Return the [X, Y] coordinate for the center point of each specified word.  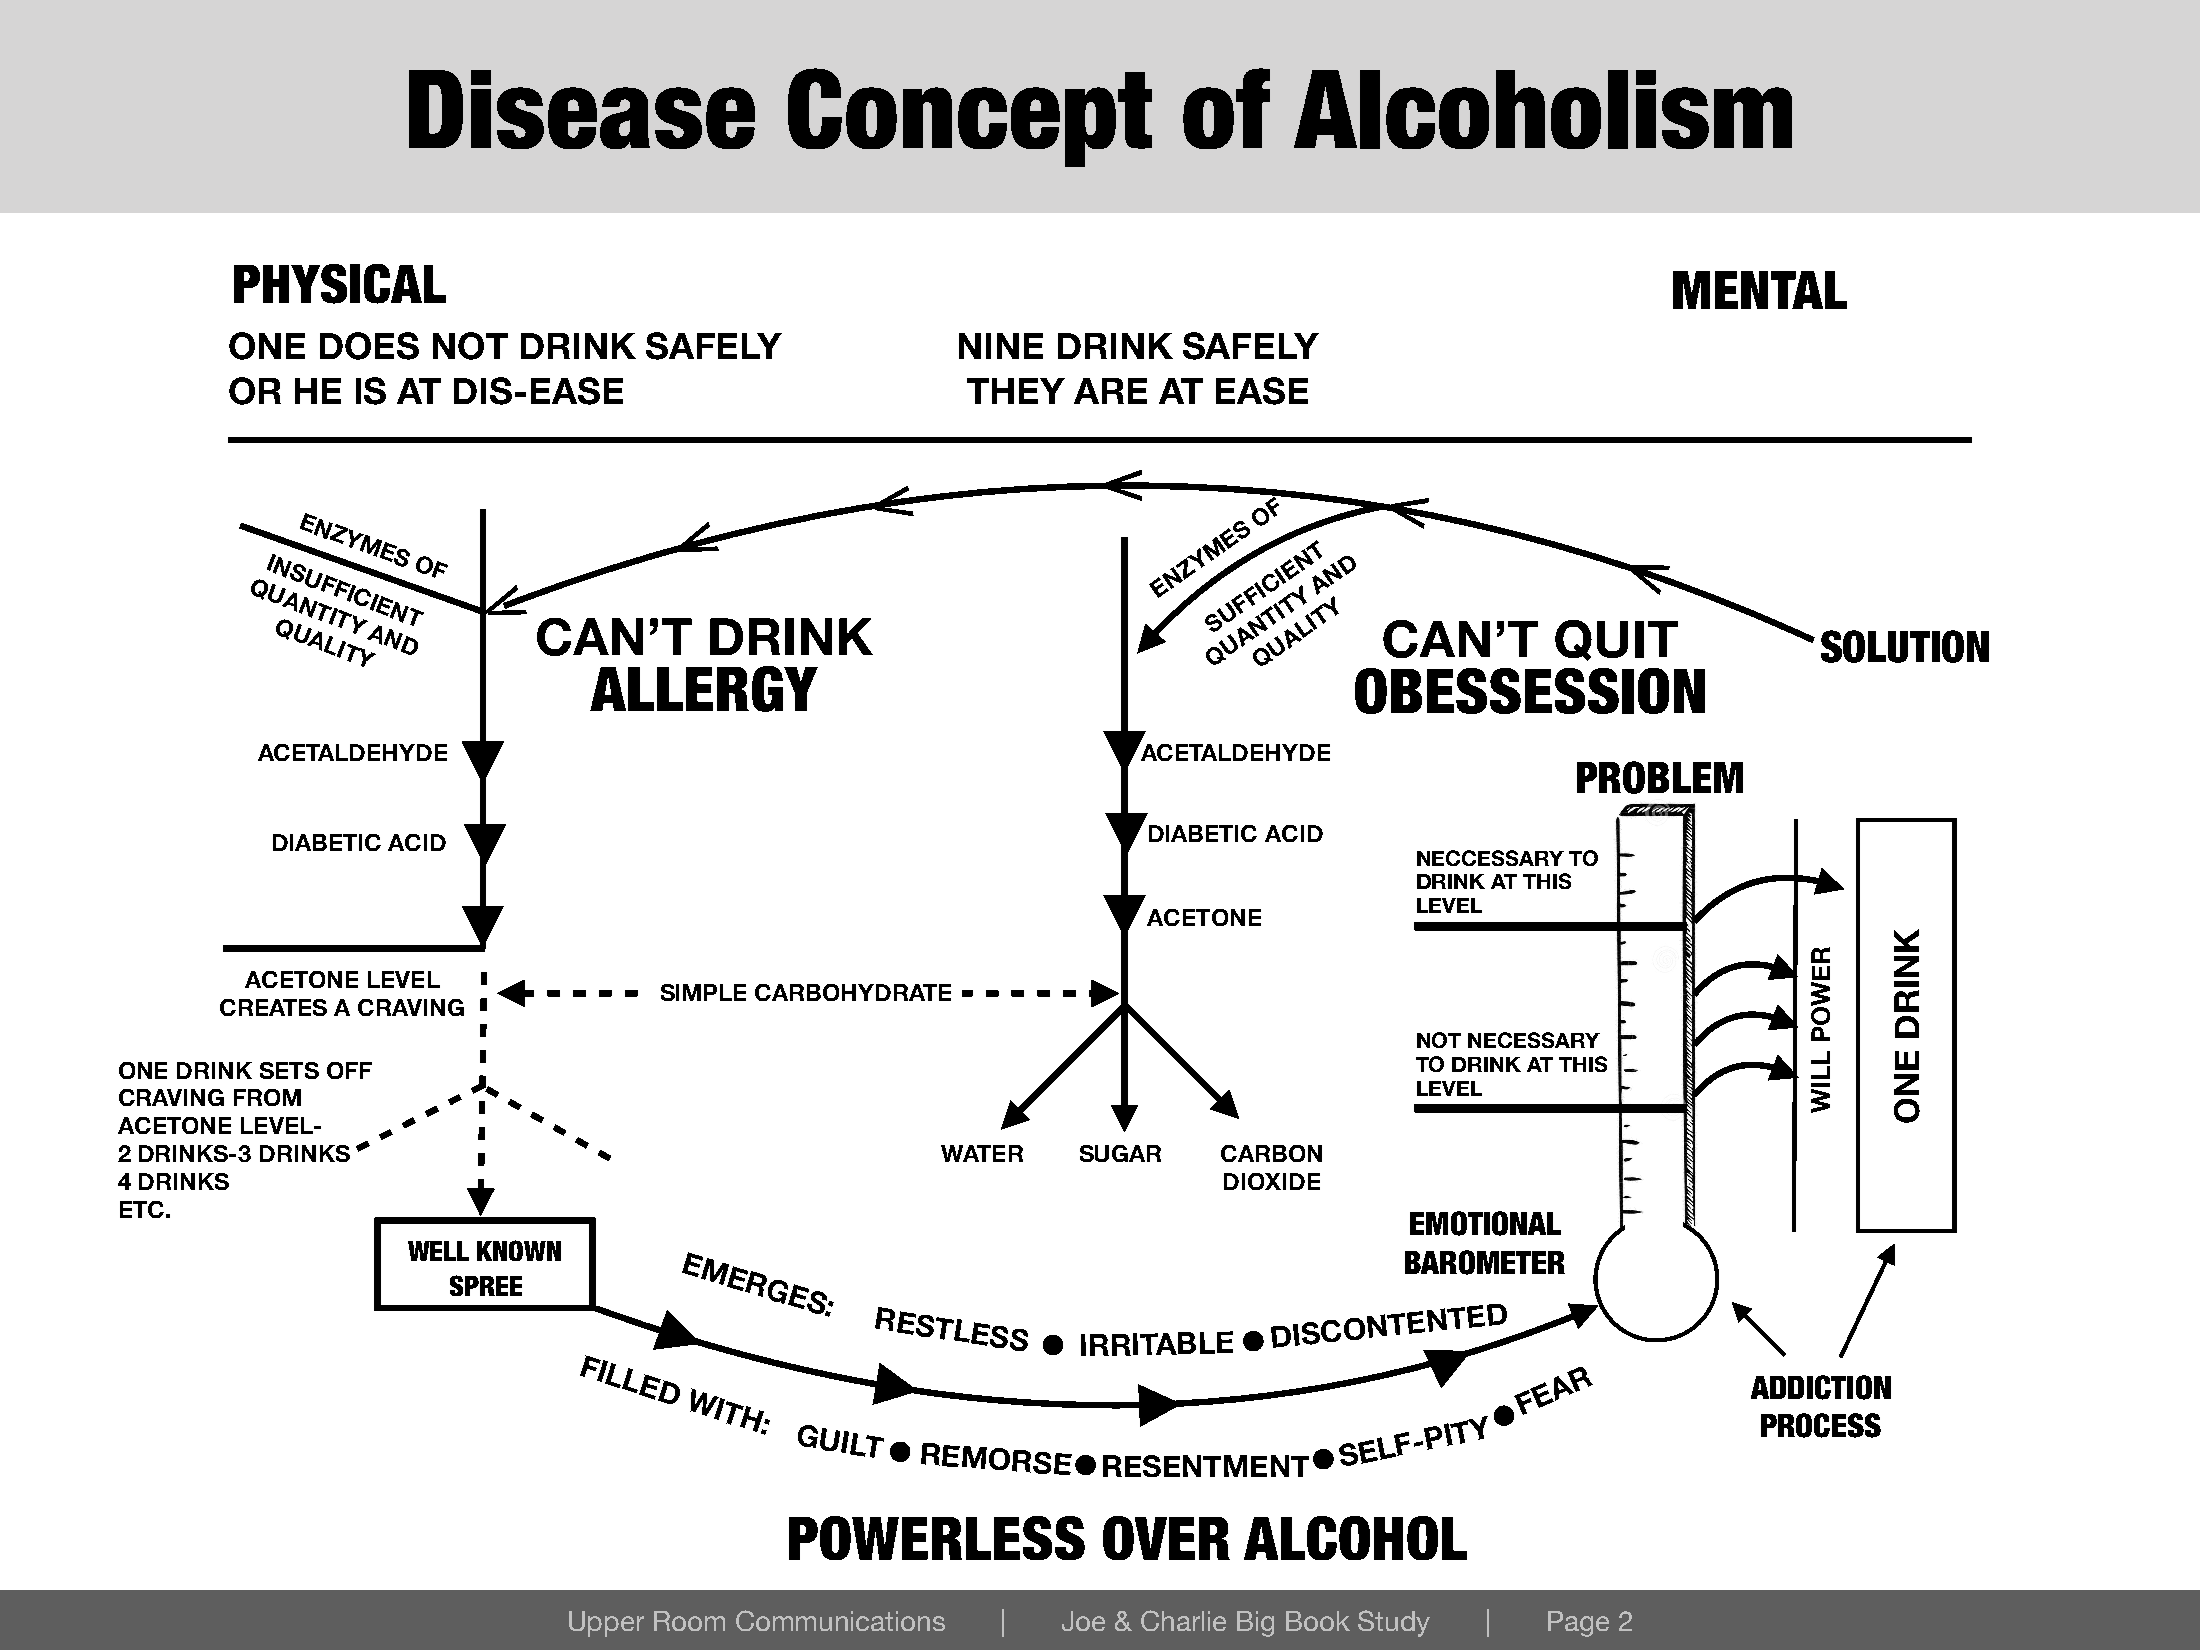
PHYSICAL [340, 284]
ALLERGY [704, 689]
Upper [606, 1624]
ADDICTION [1821, 1387]
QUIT [1616, 640]
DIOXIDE [1272, 1181]
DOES [369, 346]
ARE [1110, 391]
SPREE [486, 1285]
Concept [970, 117]
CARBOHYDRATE [853, 992]
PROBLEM [1660, 777]
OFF [349, 1070]
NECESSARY [1534, 1040]
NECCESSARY [1490, 858]
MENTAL [1760, 290]
